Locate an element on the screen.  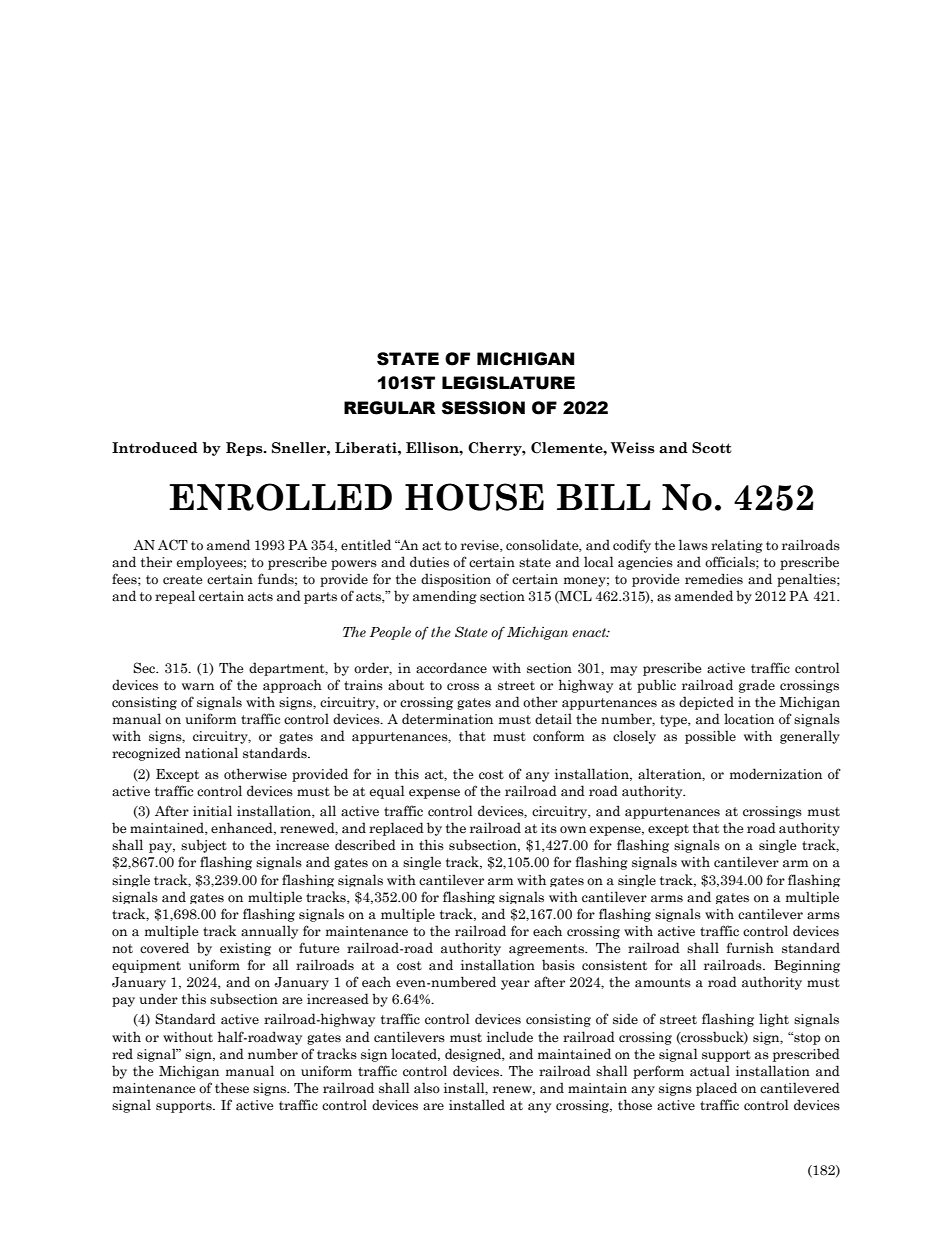
initial is located at coordinates (212, 811).
